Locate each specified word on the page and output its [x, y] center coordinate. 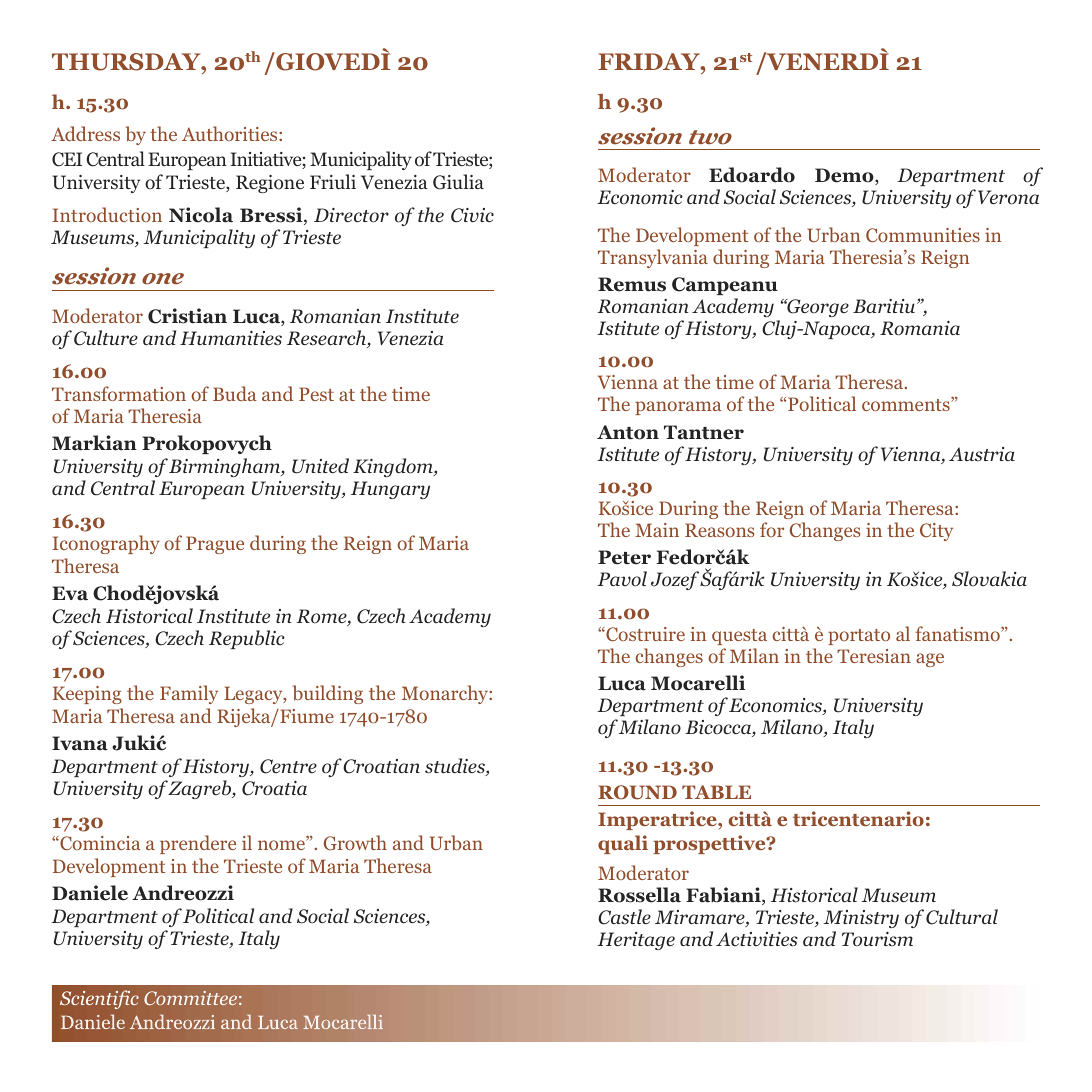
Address [85, 133]
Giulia [458, 182]
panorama [678, 408]
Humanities [231, 338]
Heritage [636, 941]
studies [456, 767]
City [936, 532]
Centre [288, 766]
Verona [1008, 197]
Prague [215, 545]
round [637, 792]
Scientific [99, 999]
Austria [982, 454]
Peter [624, 557]
